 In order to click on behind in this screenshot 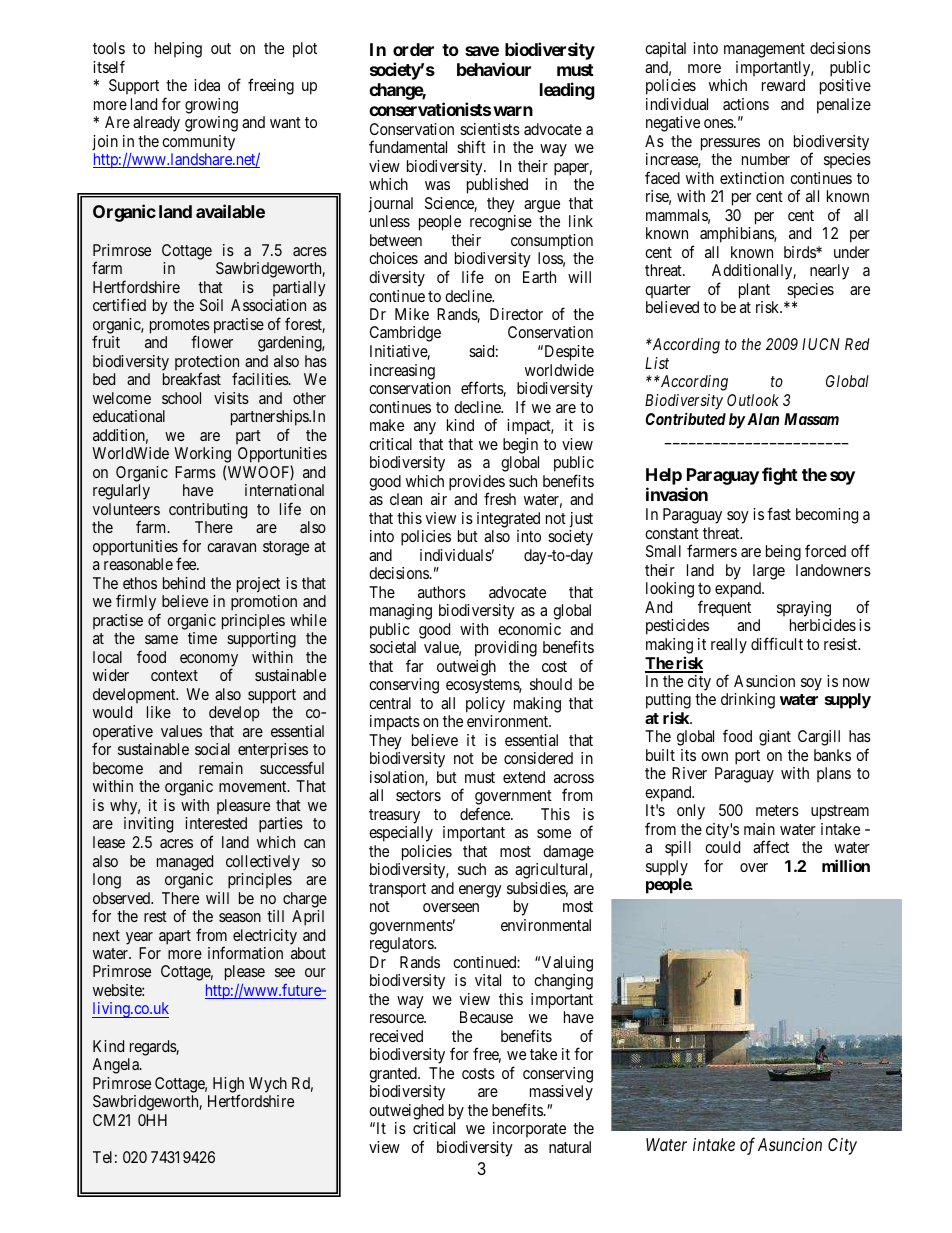, I will do `click(184, 583)`.
